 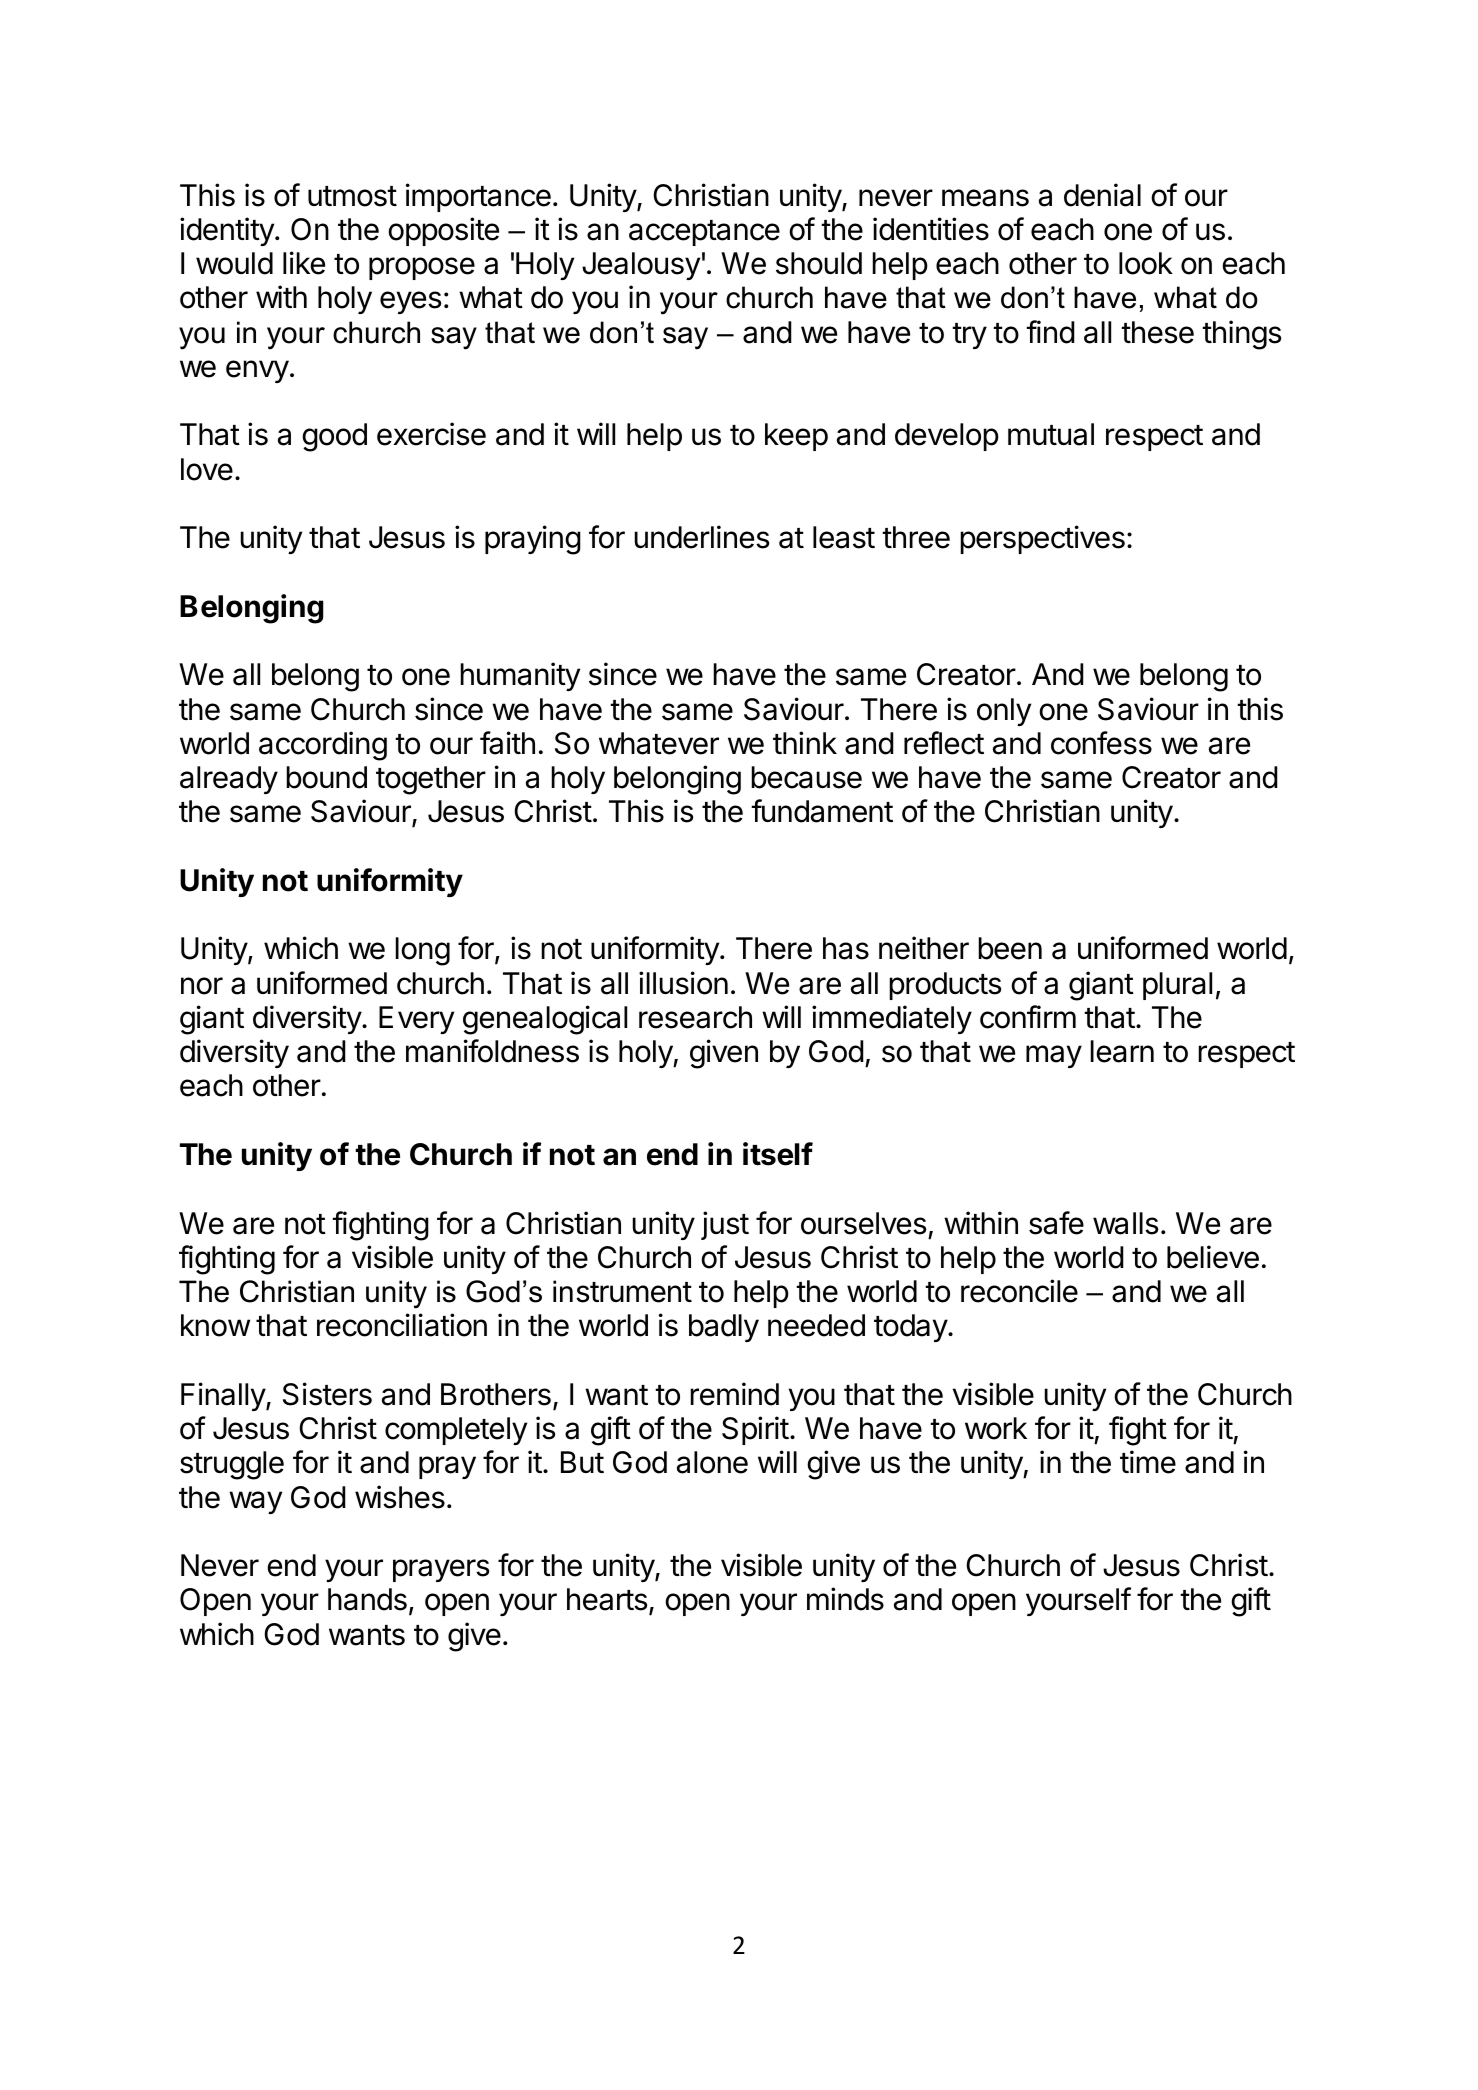 What do you see at coordinates (683, 983) in the page?
I see `illusion` at bounding box center [683, 983].
